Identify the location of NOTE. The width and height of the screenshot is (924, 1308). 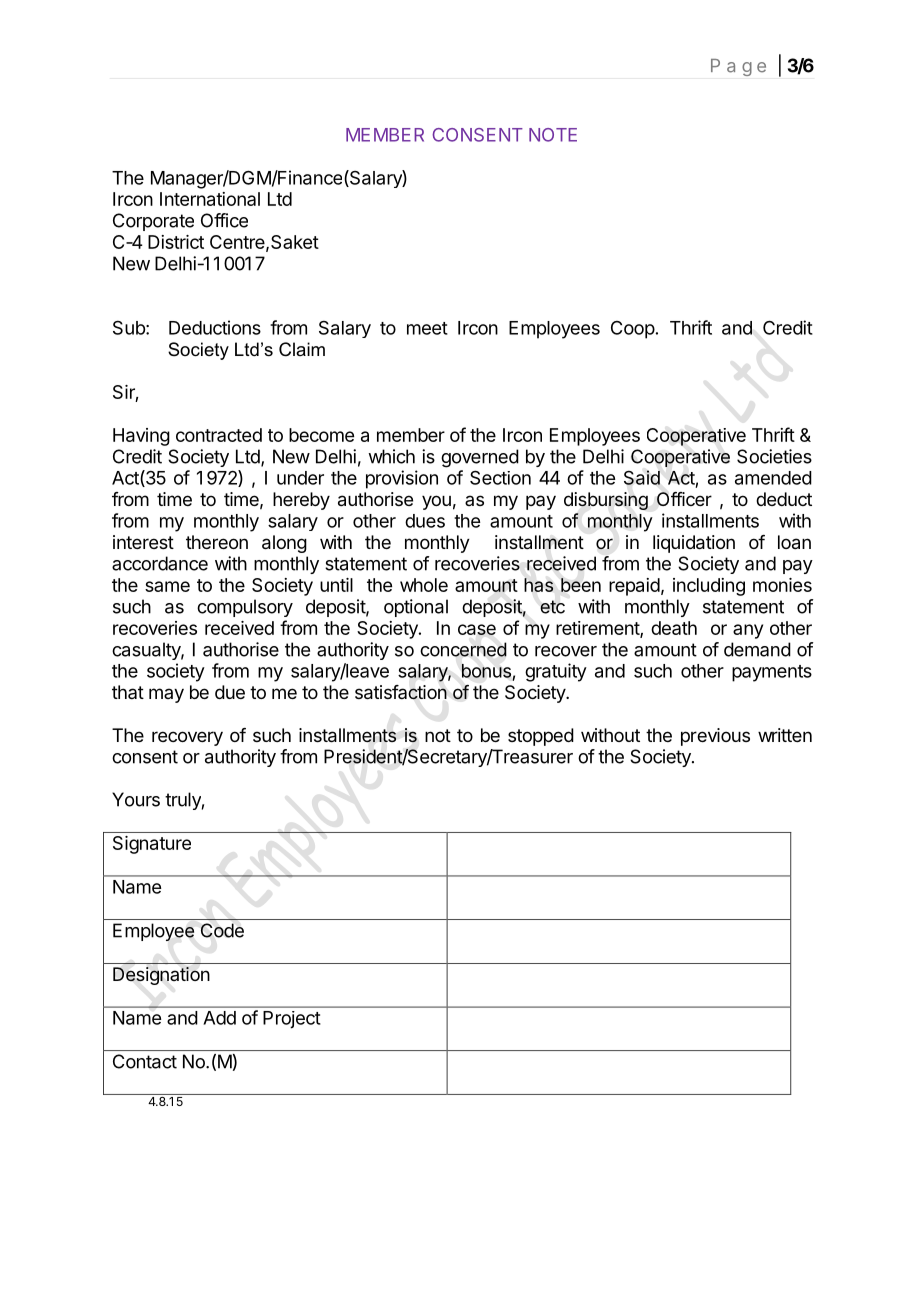
(553, 135).
